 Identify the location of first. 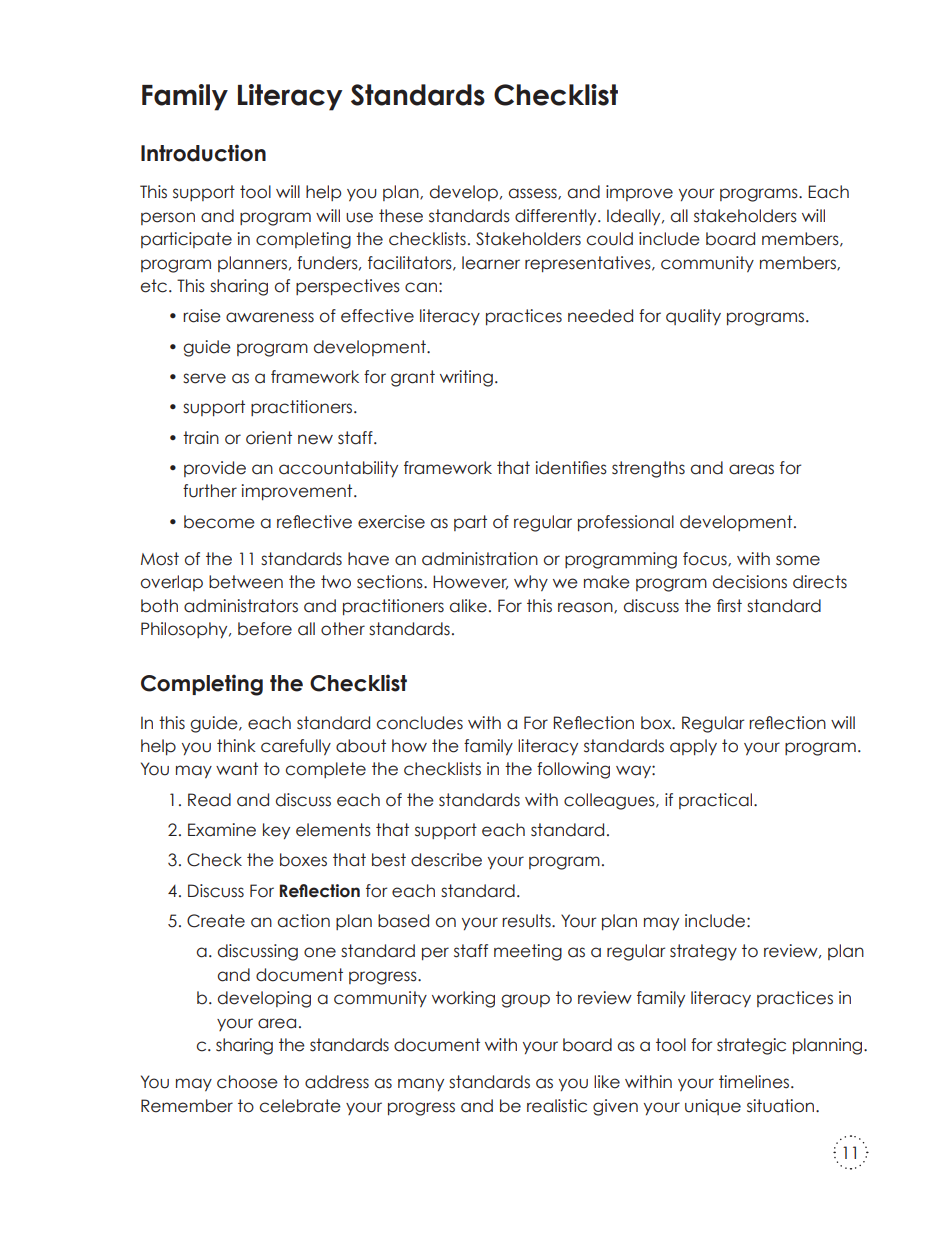
(729, 606).
